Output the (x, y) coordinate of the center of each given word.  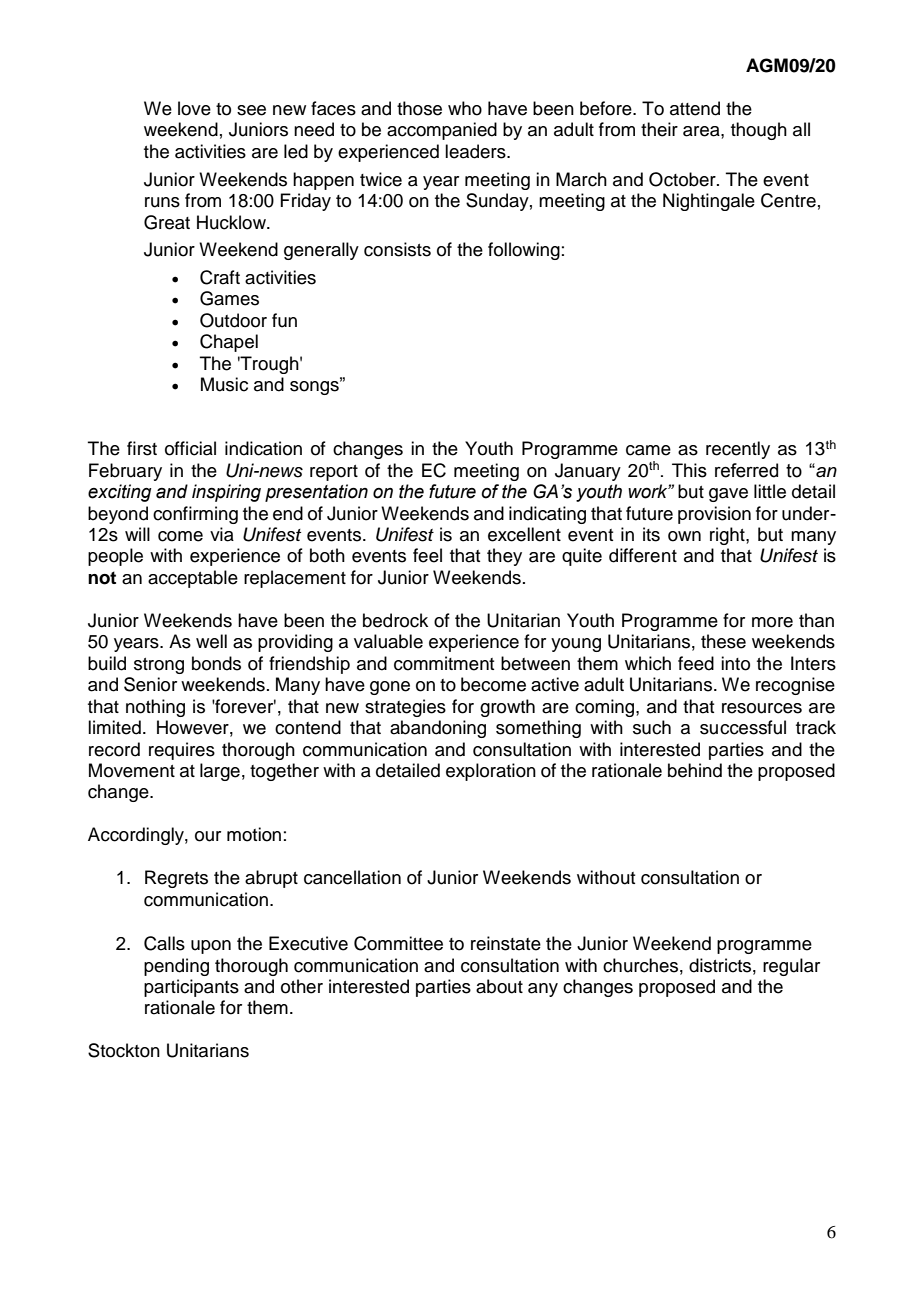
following (524, 251)
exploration (491, 772)
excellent (524, 534)
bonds (216, 663)
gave (728, 495)
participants (191, 988)
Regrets (176, 879)
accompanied (442, 131)
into (735, 663)
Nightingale (709, 202)
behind (695, 770)
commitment (444, 663)
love (194, 108)
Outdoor (233, 320)
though (759, 131)
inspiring (226, 493)
